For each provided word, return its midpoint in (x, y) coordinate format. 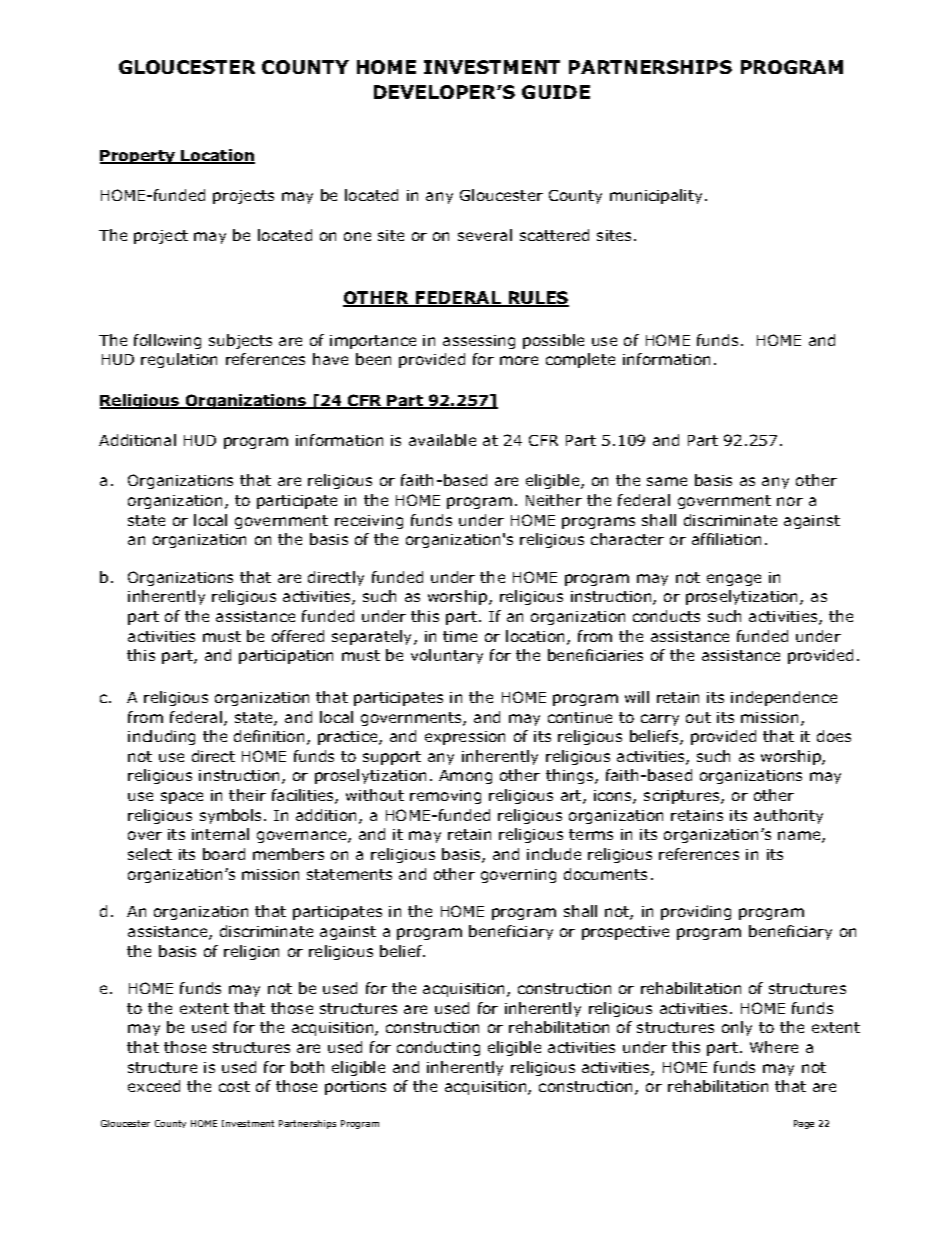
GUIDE (556, 92)
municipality (658, 196)
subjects (240, 341)
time (460, 636)
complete (580, 360)
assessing (479, 342)
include (554, 854)
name (800, 837)
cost (234, 1086)
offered (298, 636)
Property (139, 157)
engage (734, 580)
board (224, 854)
